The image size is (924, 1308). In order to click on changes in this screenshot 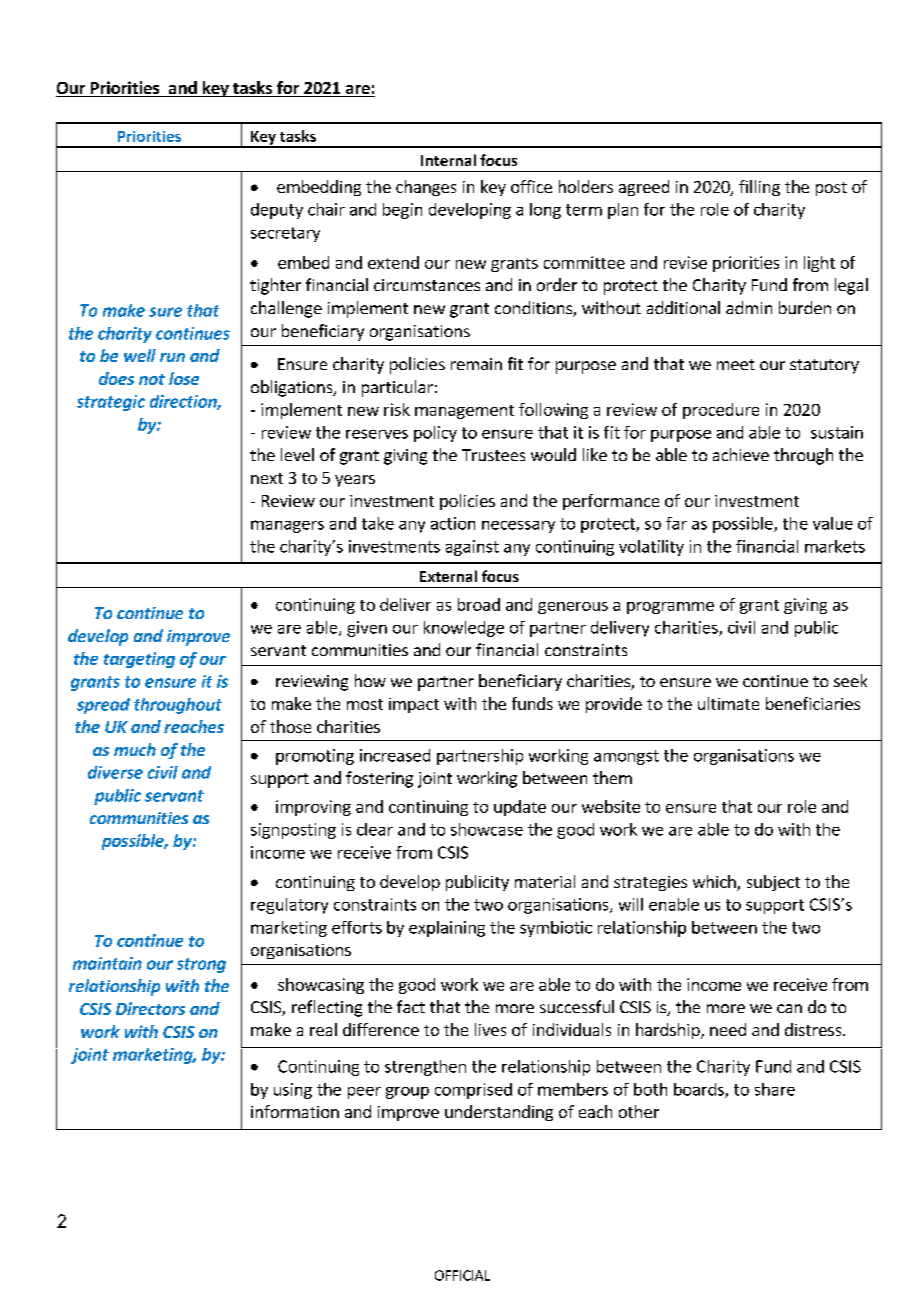, I will do `click(426, 188)`.
